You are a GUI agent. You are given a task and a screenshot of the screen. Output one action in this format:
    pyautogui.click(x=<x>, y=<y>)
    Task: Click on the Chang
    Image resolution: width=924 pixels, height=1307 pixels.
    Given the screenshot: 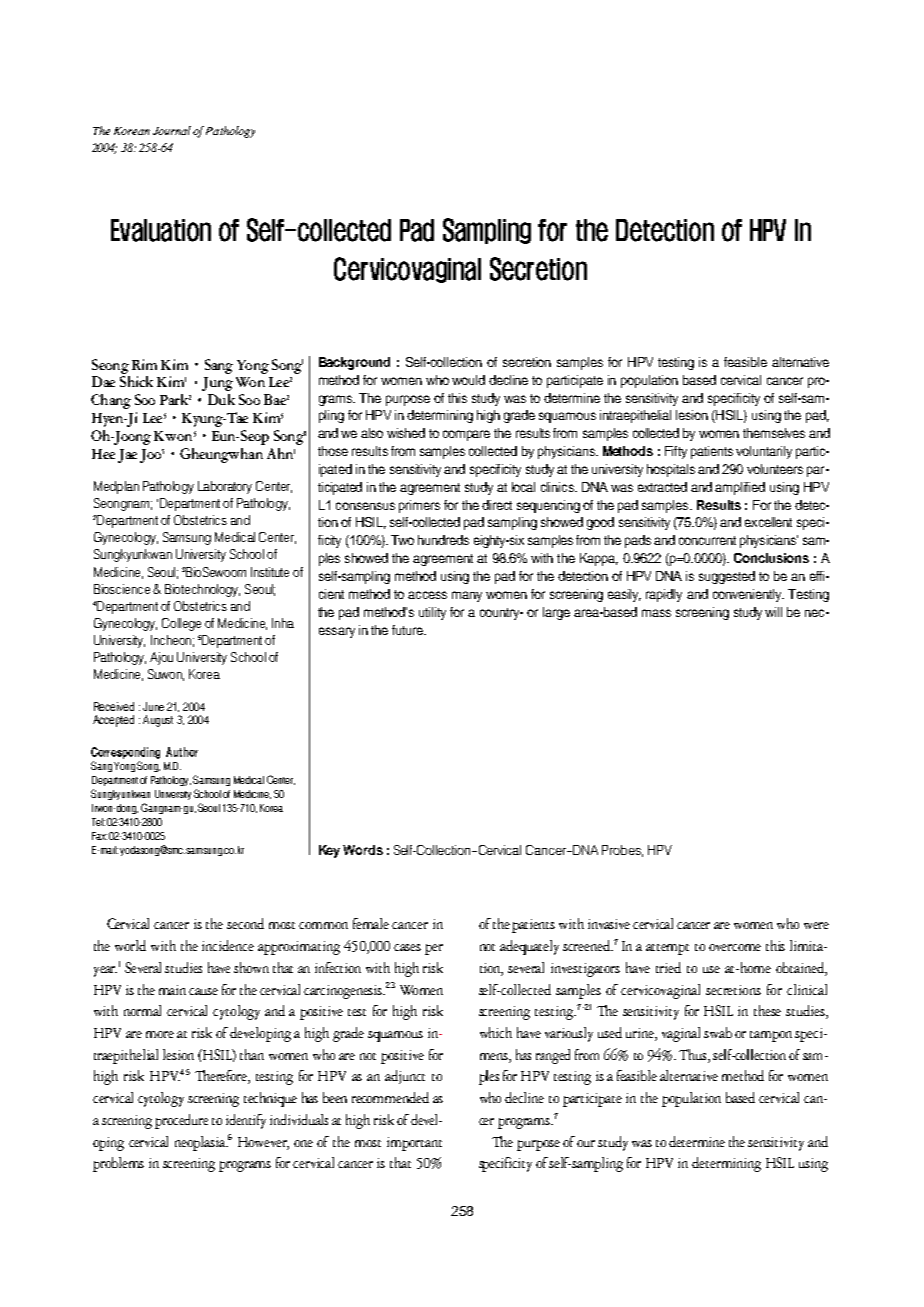 What is the action you would take?
    pyautogui.click(x=111, y=401)
